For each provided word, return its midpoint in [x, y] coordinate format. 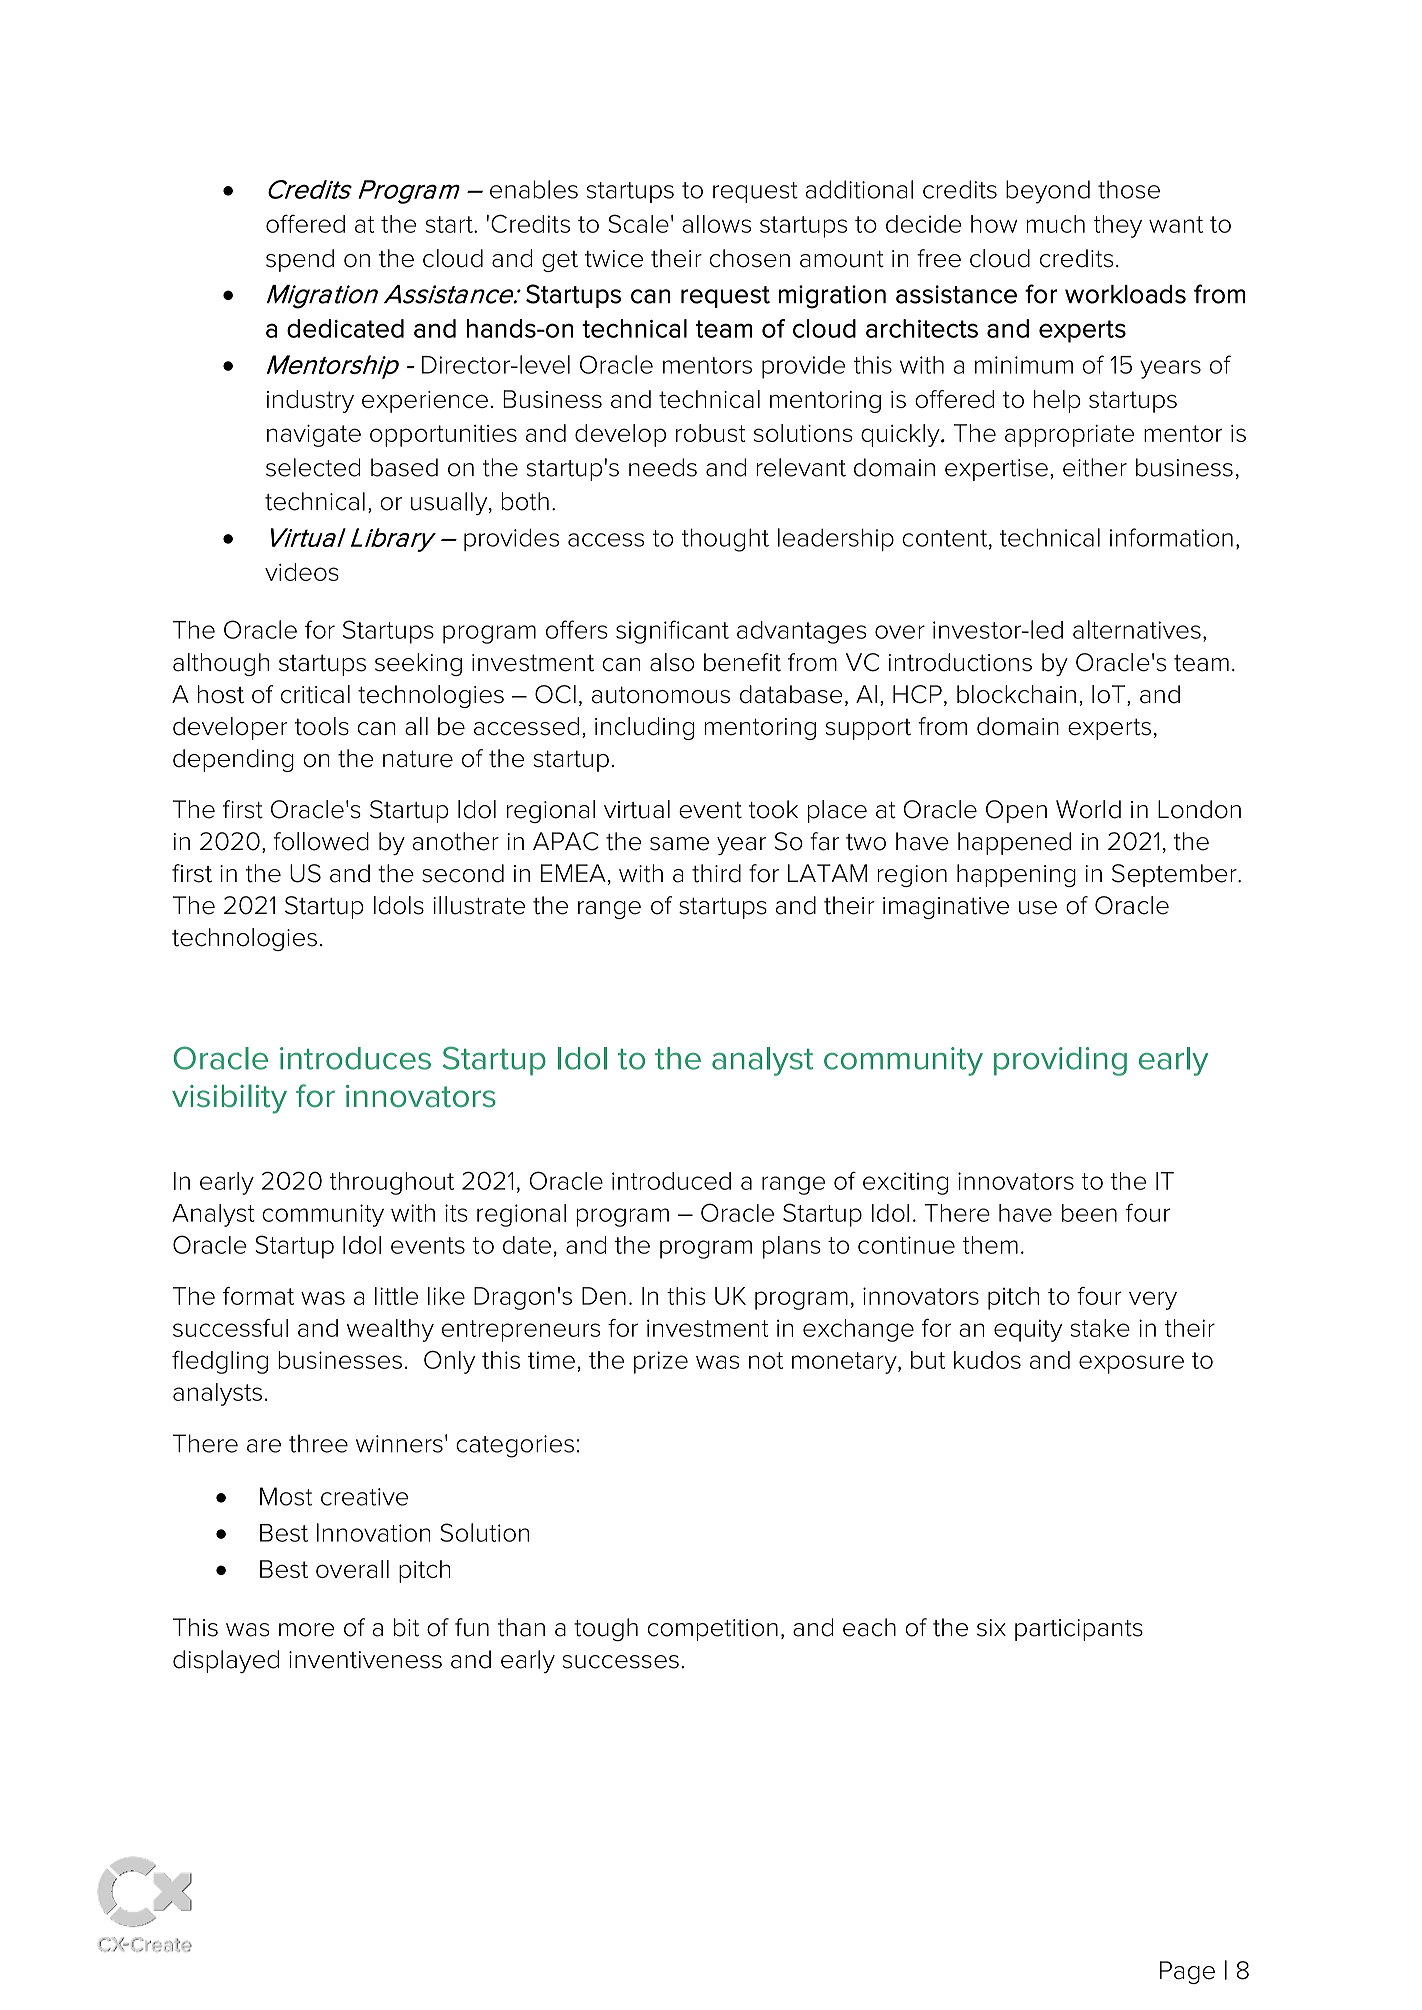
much [1055, 224]
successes [620, 1662]
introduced [671, 1181]
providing [1060, 1061]
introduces [355, 1058]
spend [300, 260]
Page [1187, 1972]
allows [716, 224]
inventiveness [365, 1660]
